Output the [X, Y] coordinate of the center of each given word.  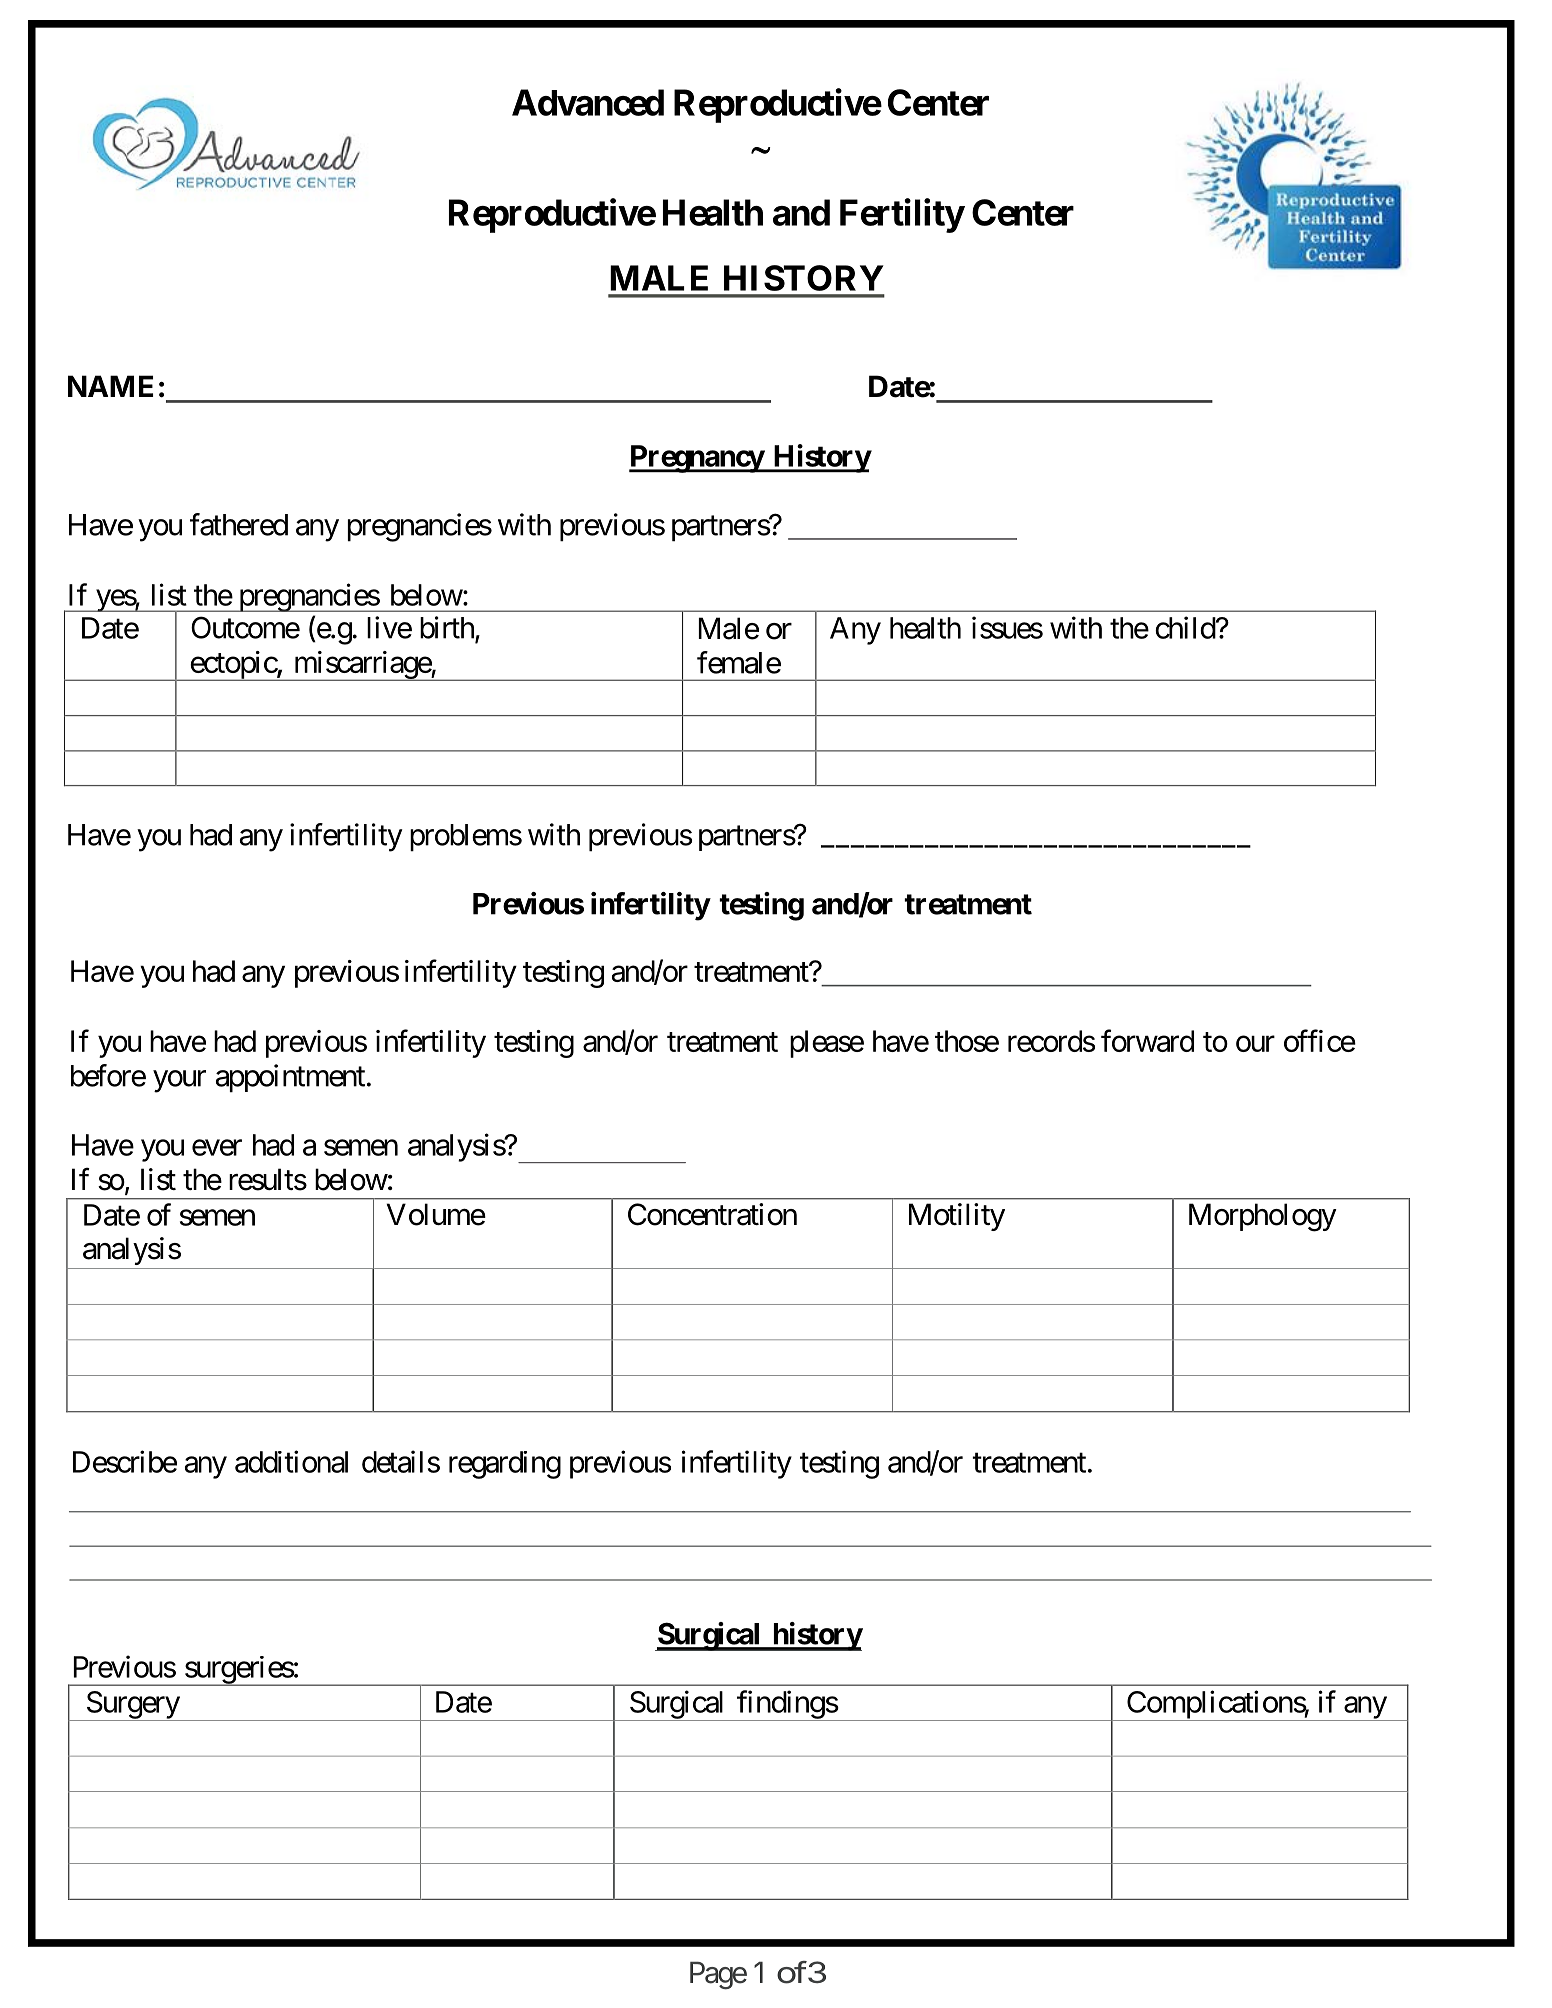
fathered [239, 524]
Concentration [712, 1214]
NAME [110, 386]
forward [1147, 1040]
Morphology [1263, 1217]
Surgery [132, 1706]
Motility [957, 1217]
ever [217, 1148]
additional [291, 1461]
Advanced [588, 102]
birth [448, 628]
